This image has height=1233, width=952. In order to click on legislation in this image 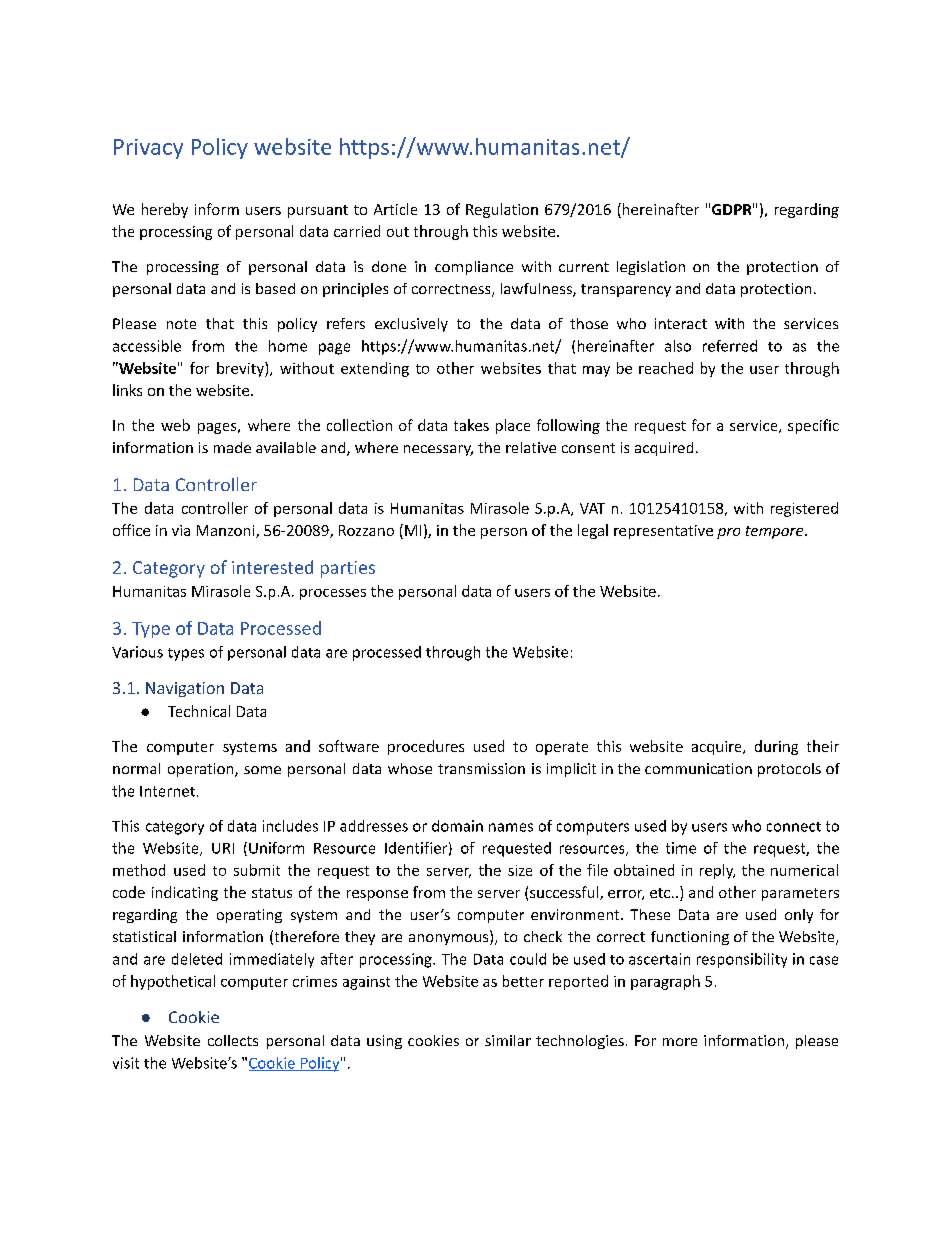, I will do `click(651, 268)`.
